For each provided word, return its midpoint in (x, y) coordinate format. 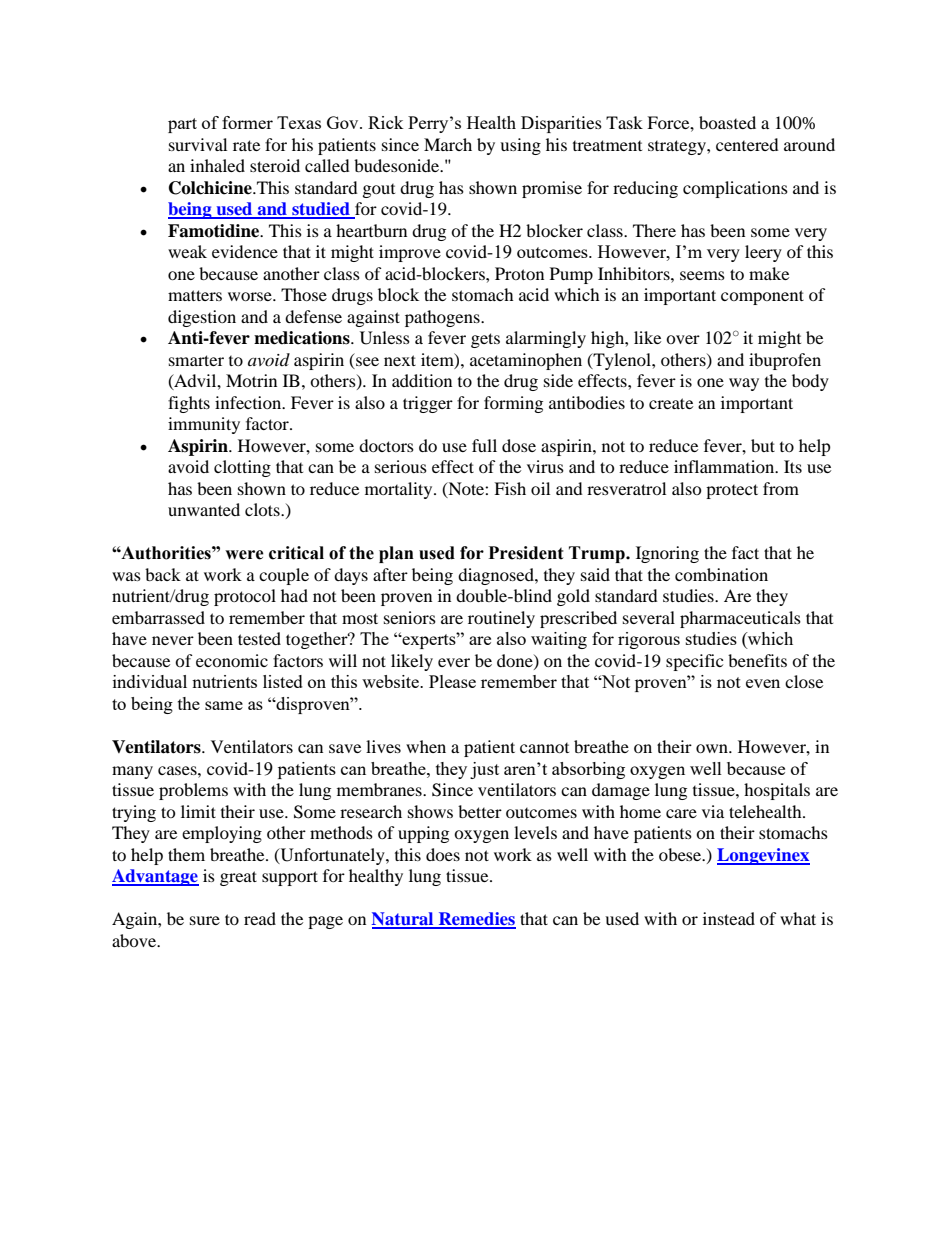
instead (729, 918)
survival (198, 144)
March (448, 144)
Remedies (476, 920)
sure (205, 920)
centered (747, 144)
